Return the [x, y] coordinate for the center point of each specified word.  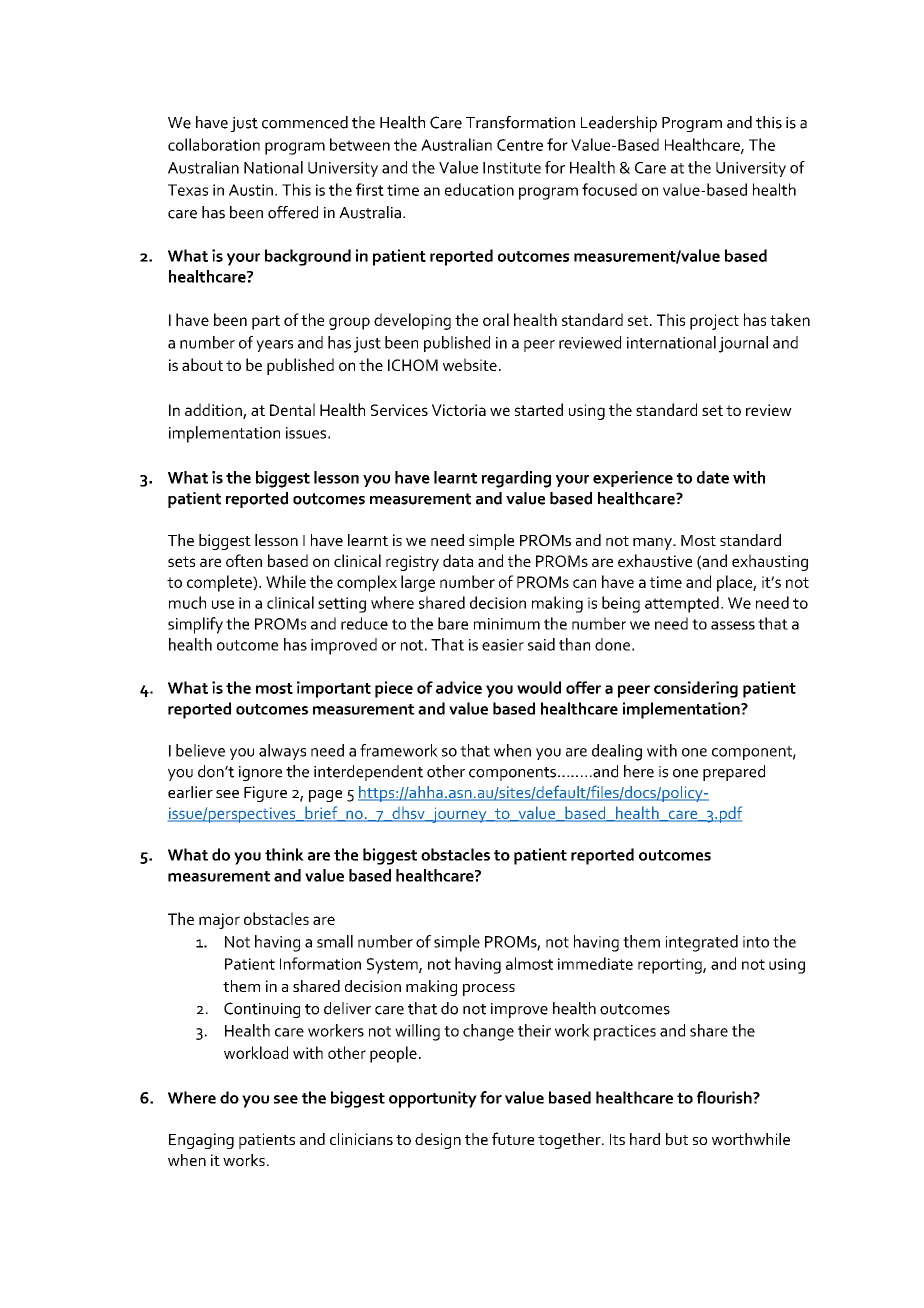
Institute [512, 168]
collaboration [214, 144]
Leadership [619, 124]
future [513, 1138]
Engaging [201, 1141]
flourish [725, 1097]
